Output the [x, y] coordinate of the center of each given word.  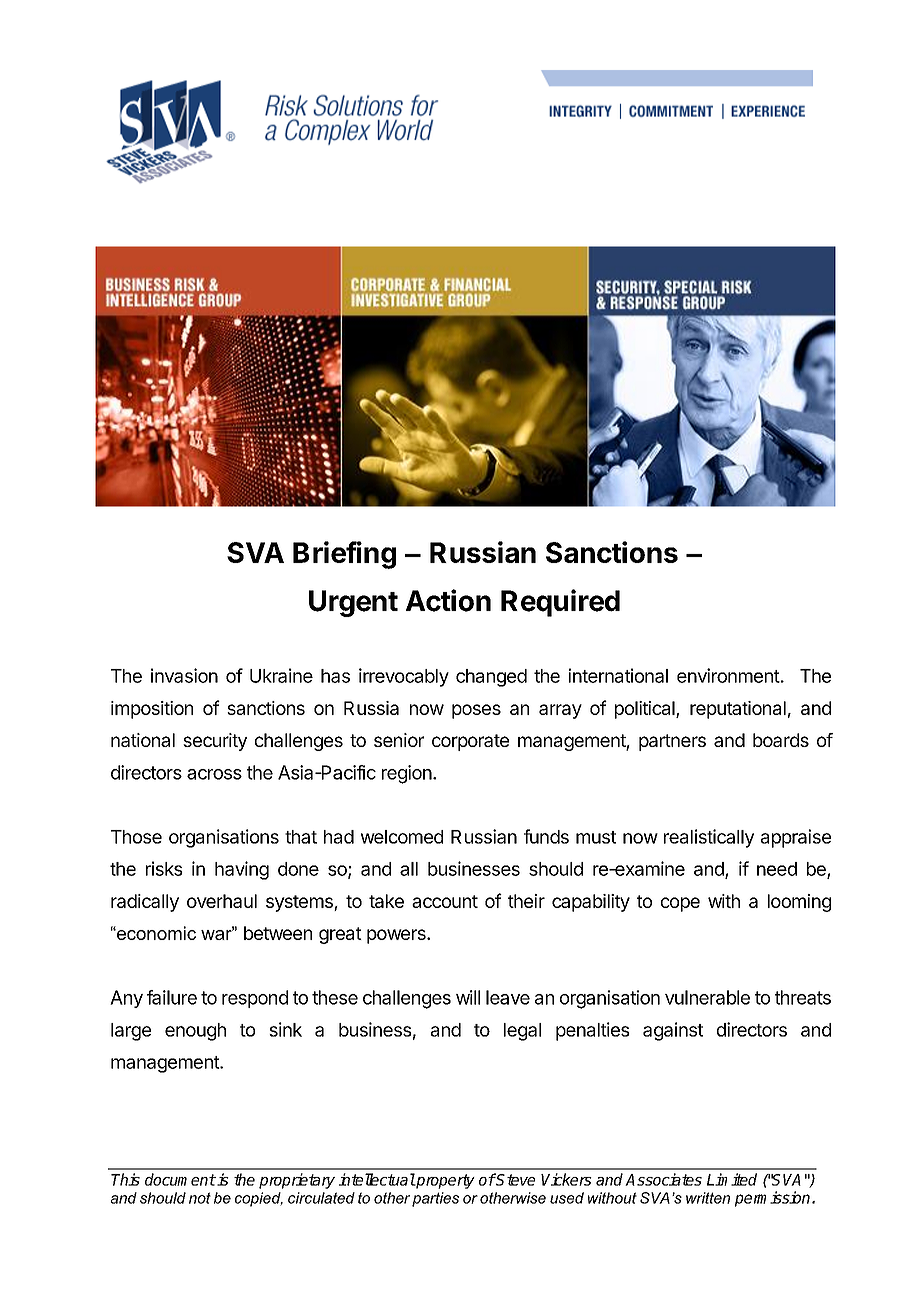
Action [448, 600]
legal [522, 1032]
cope [680, 904]
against [673, 1031]
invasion [184, 675]
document [180, 1179]
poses [476, 711]
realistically [709, 838]
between [278, 933]
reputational [738, 710]
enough [195, 1032]
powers [397, 936]
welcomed [402, 837]
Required [560, 603]
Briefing [344, 555]
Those [136, 837]
